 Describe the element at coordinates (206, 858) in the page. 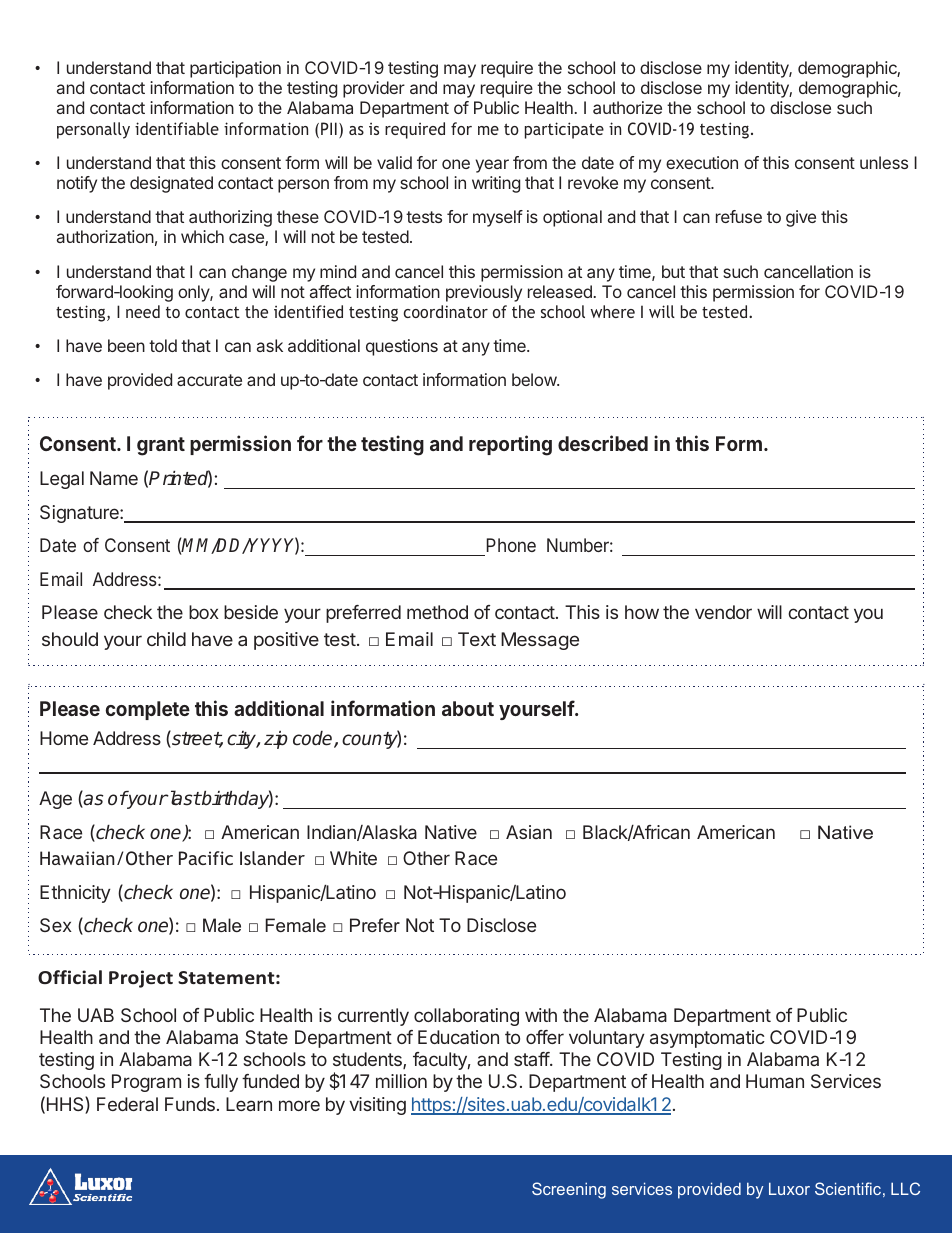

I see `Pacific` at that location.
